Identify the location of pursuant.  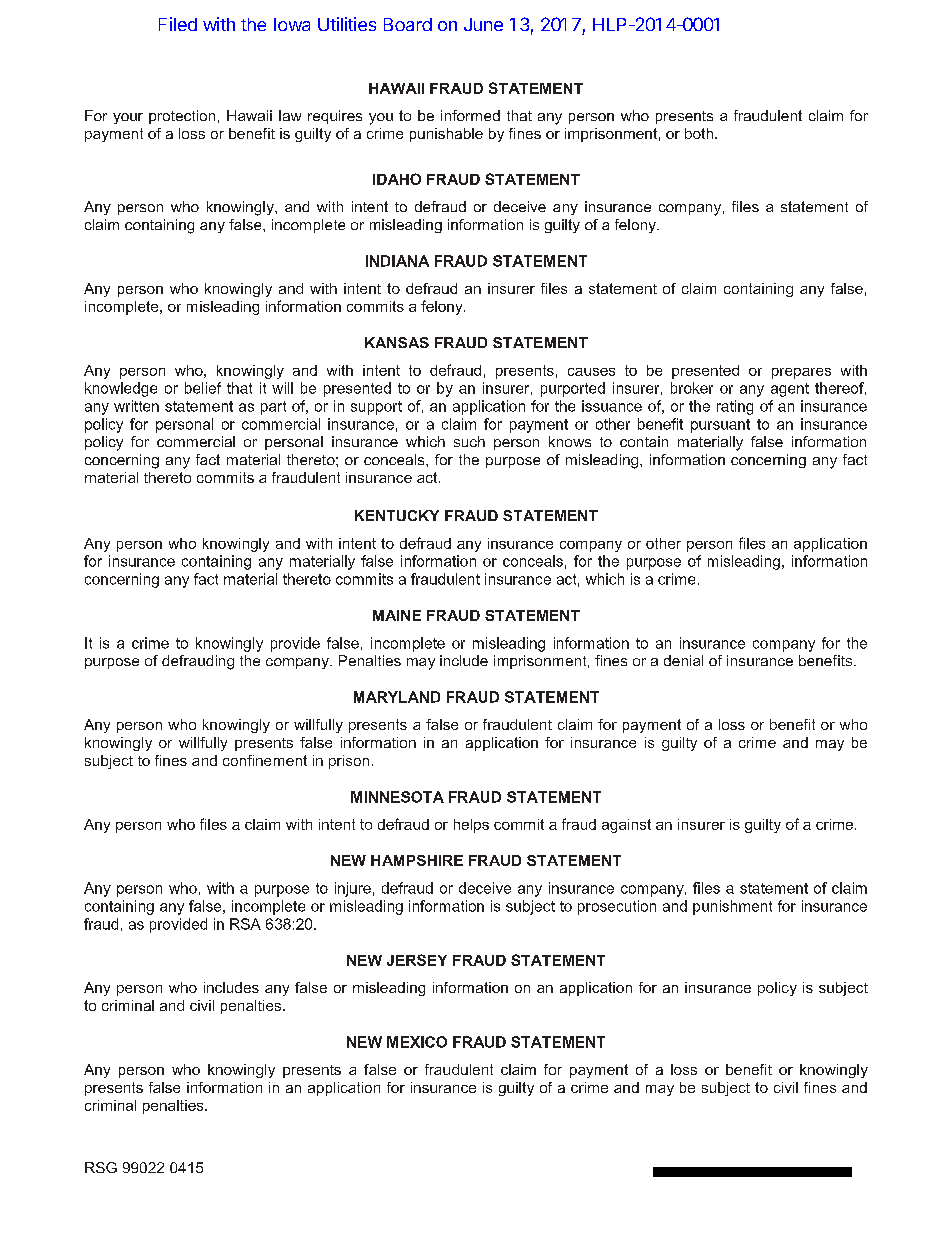
(720, 426).
